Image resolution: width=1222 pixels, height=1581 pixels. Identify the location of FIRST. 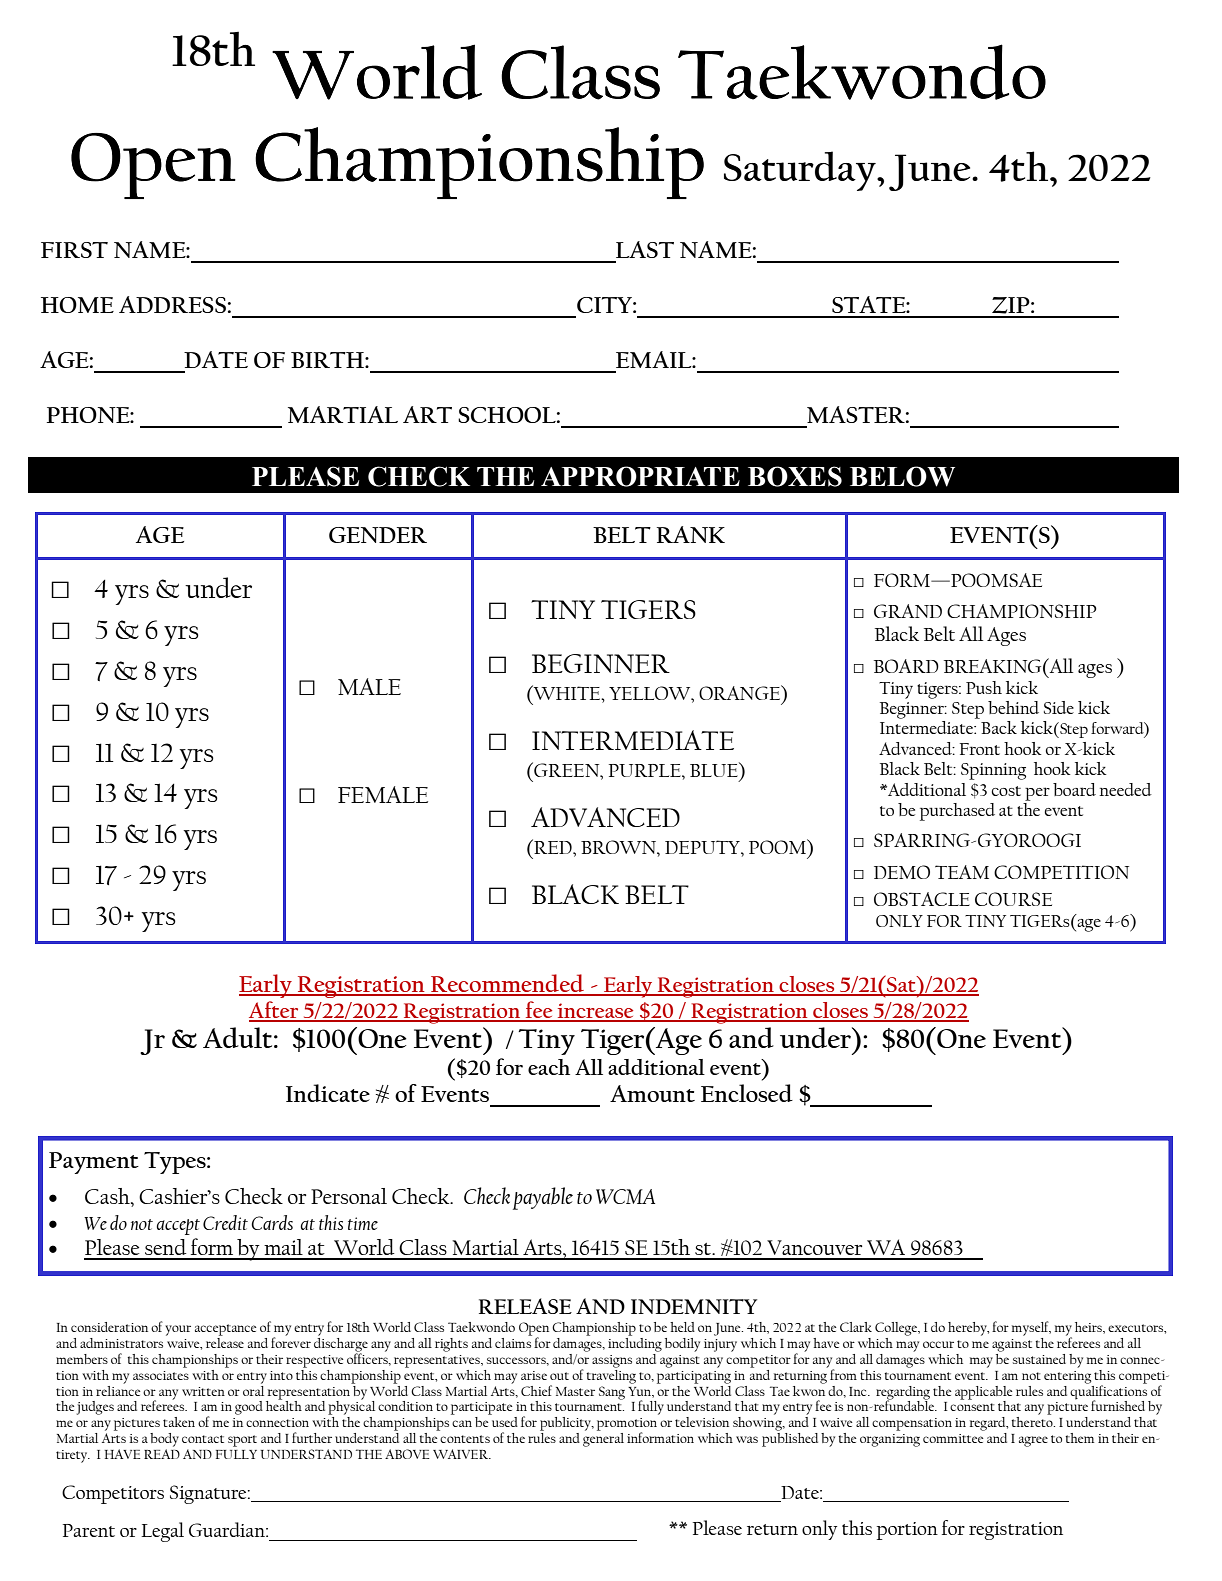
(74, 250).
